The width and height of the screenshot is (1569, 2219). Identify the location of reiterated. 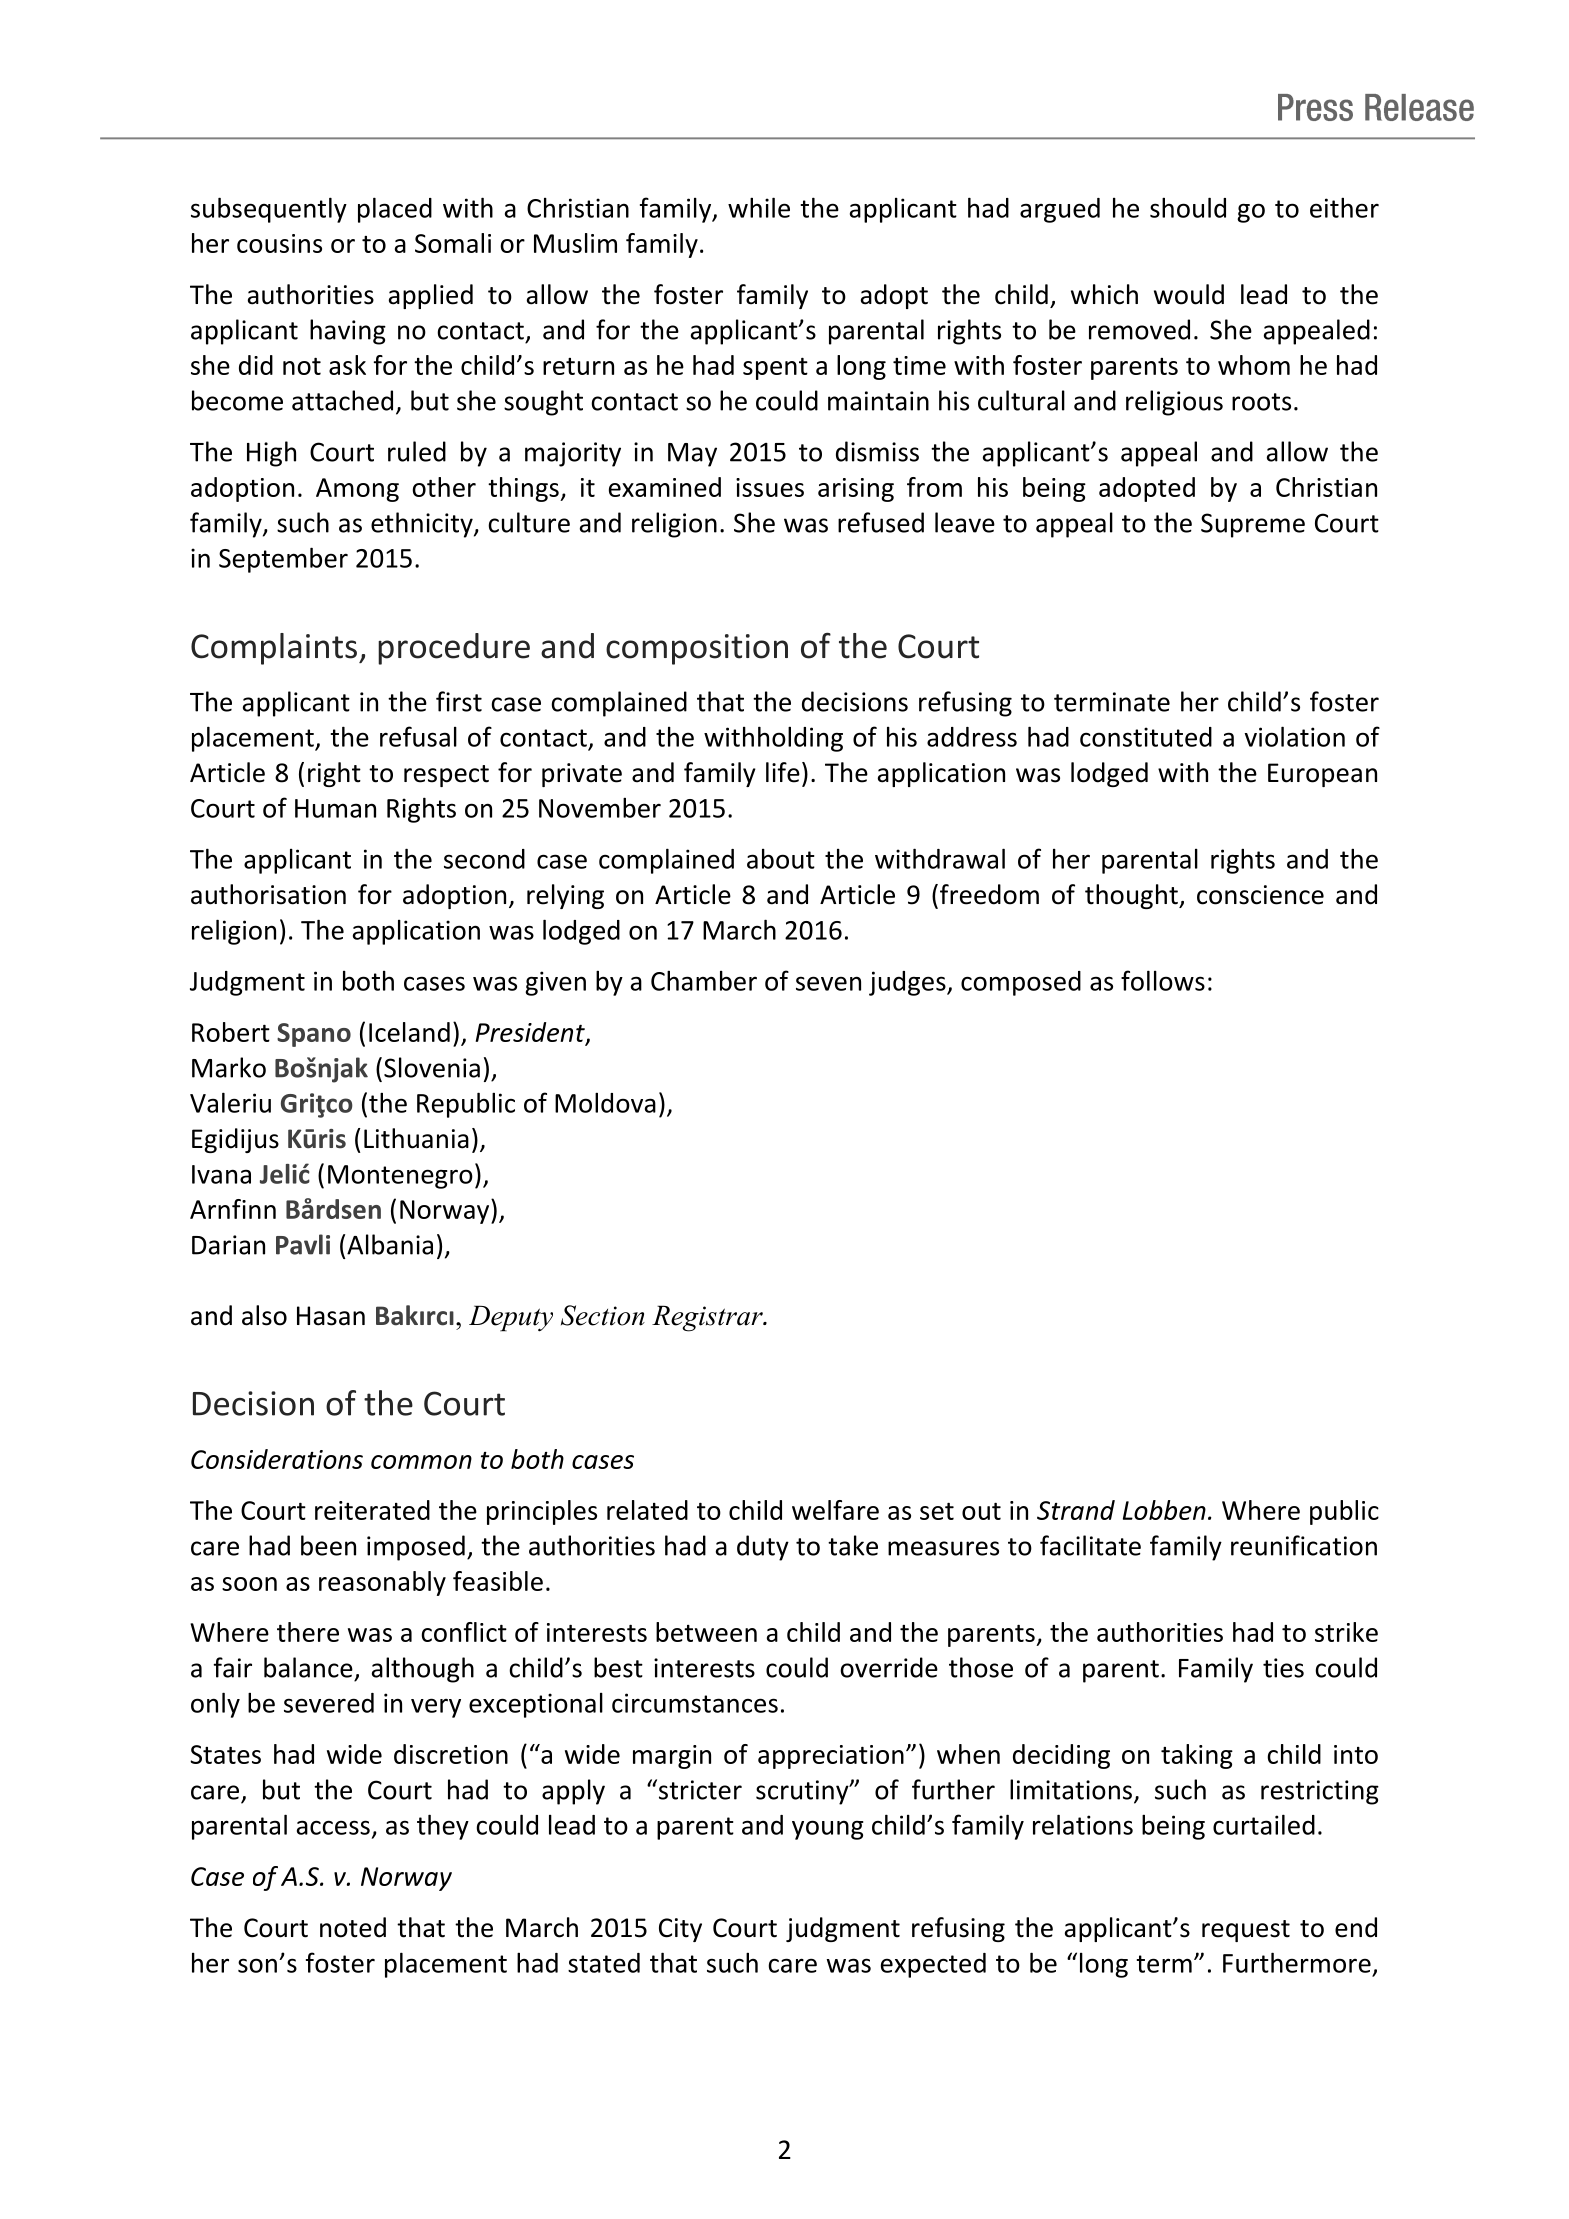
(372, 1510).
